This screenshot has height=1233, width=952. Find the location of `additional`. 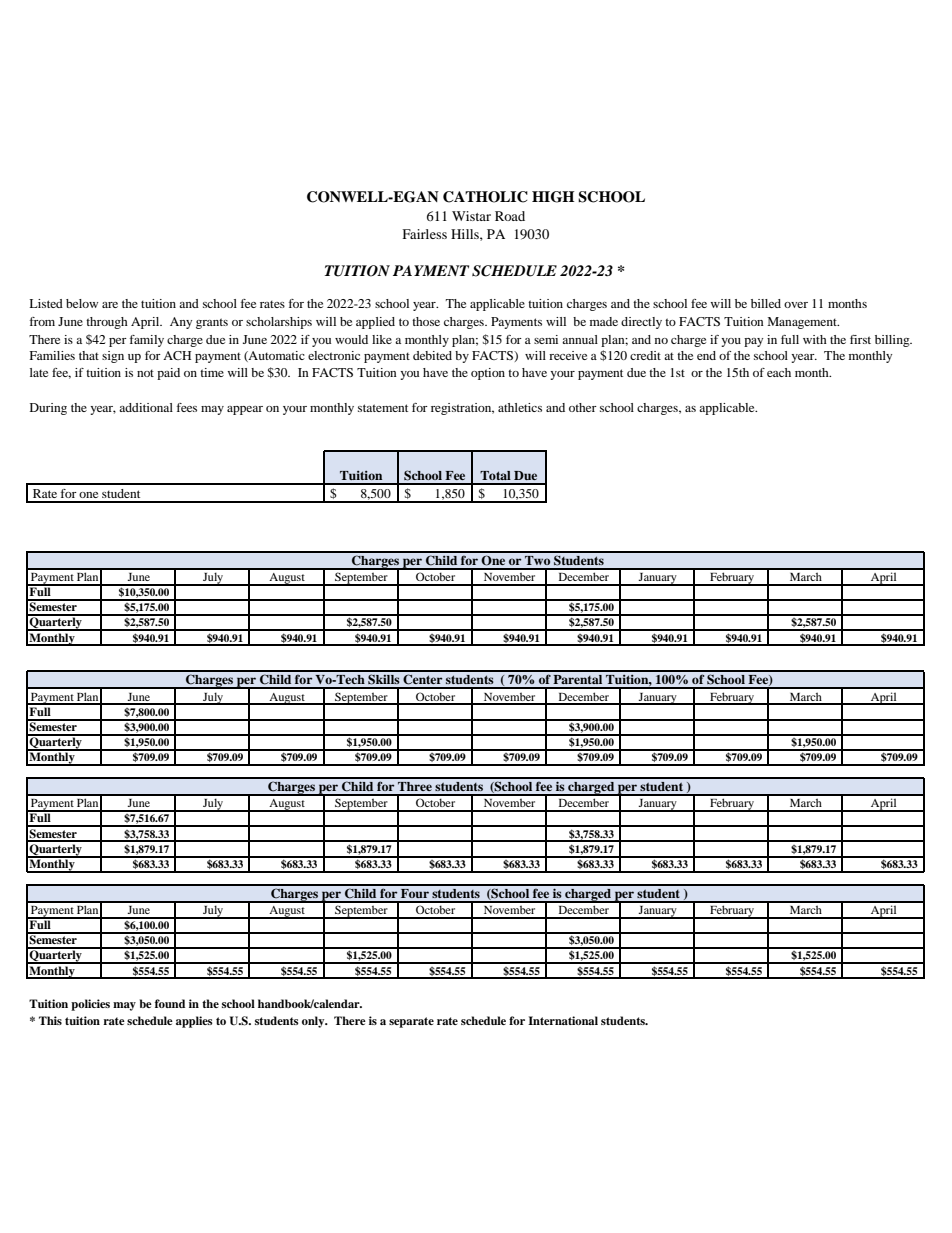

additional is located at coordinates (146, 407).
